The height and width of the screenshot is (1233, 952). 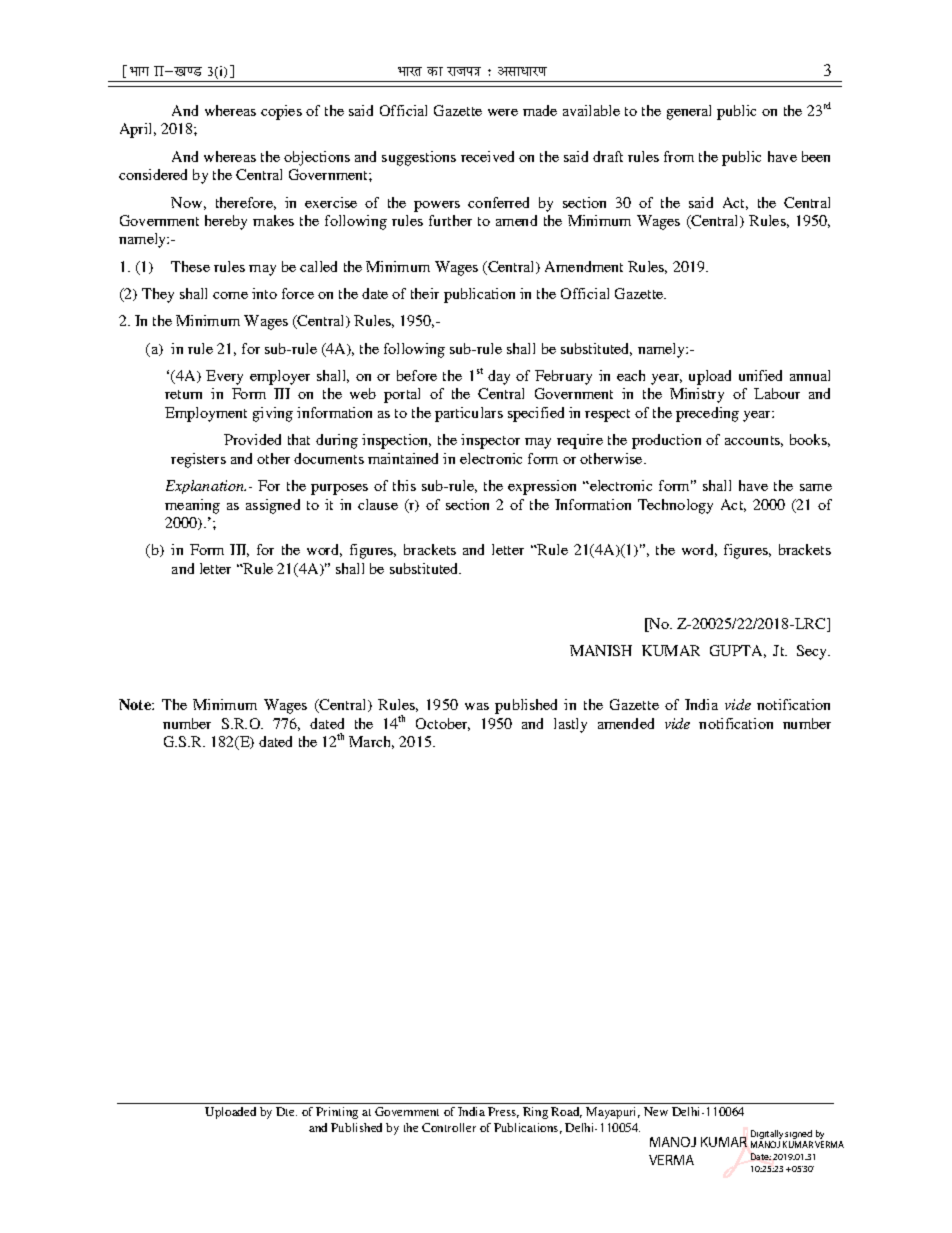 I want to click on March, so click(x=371, y=742).
